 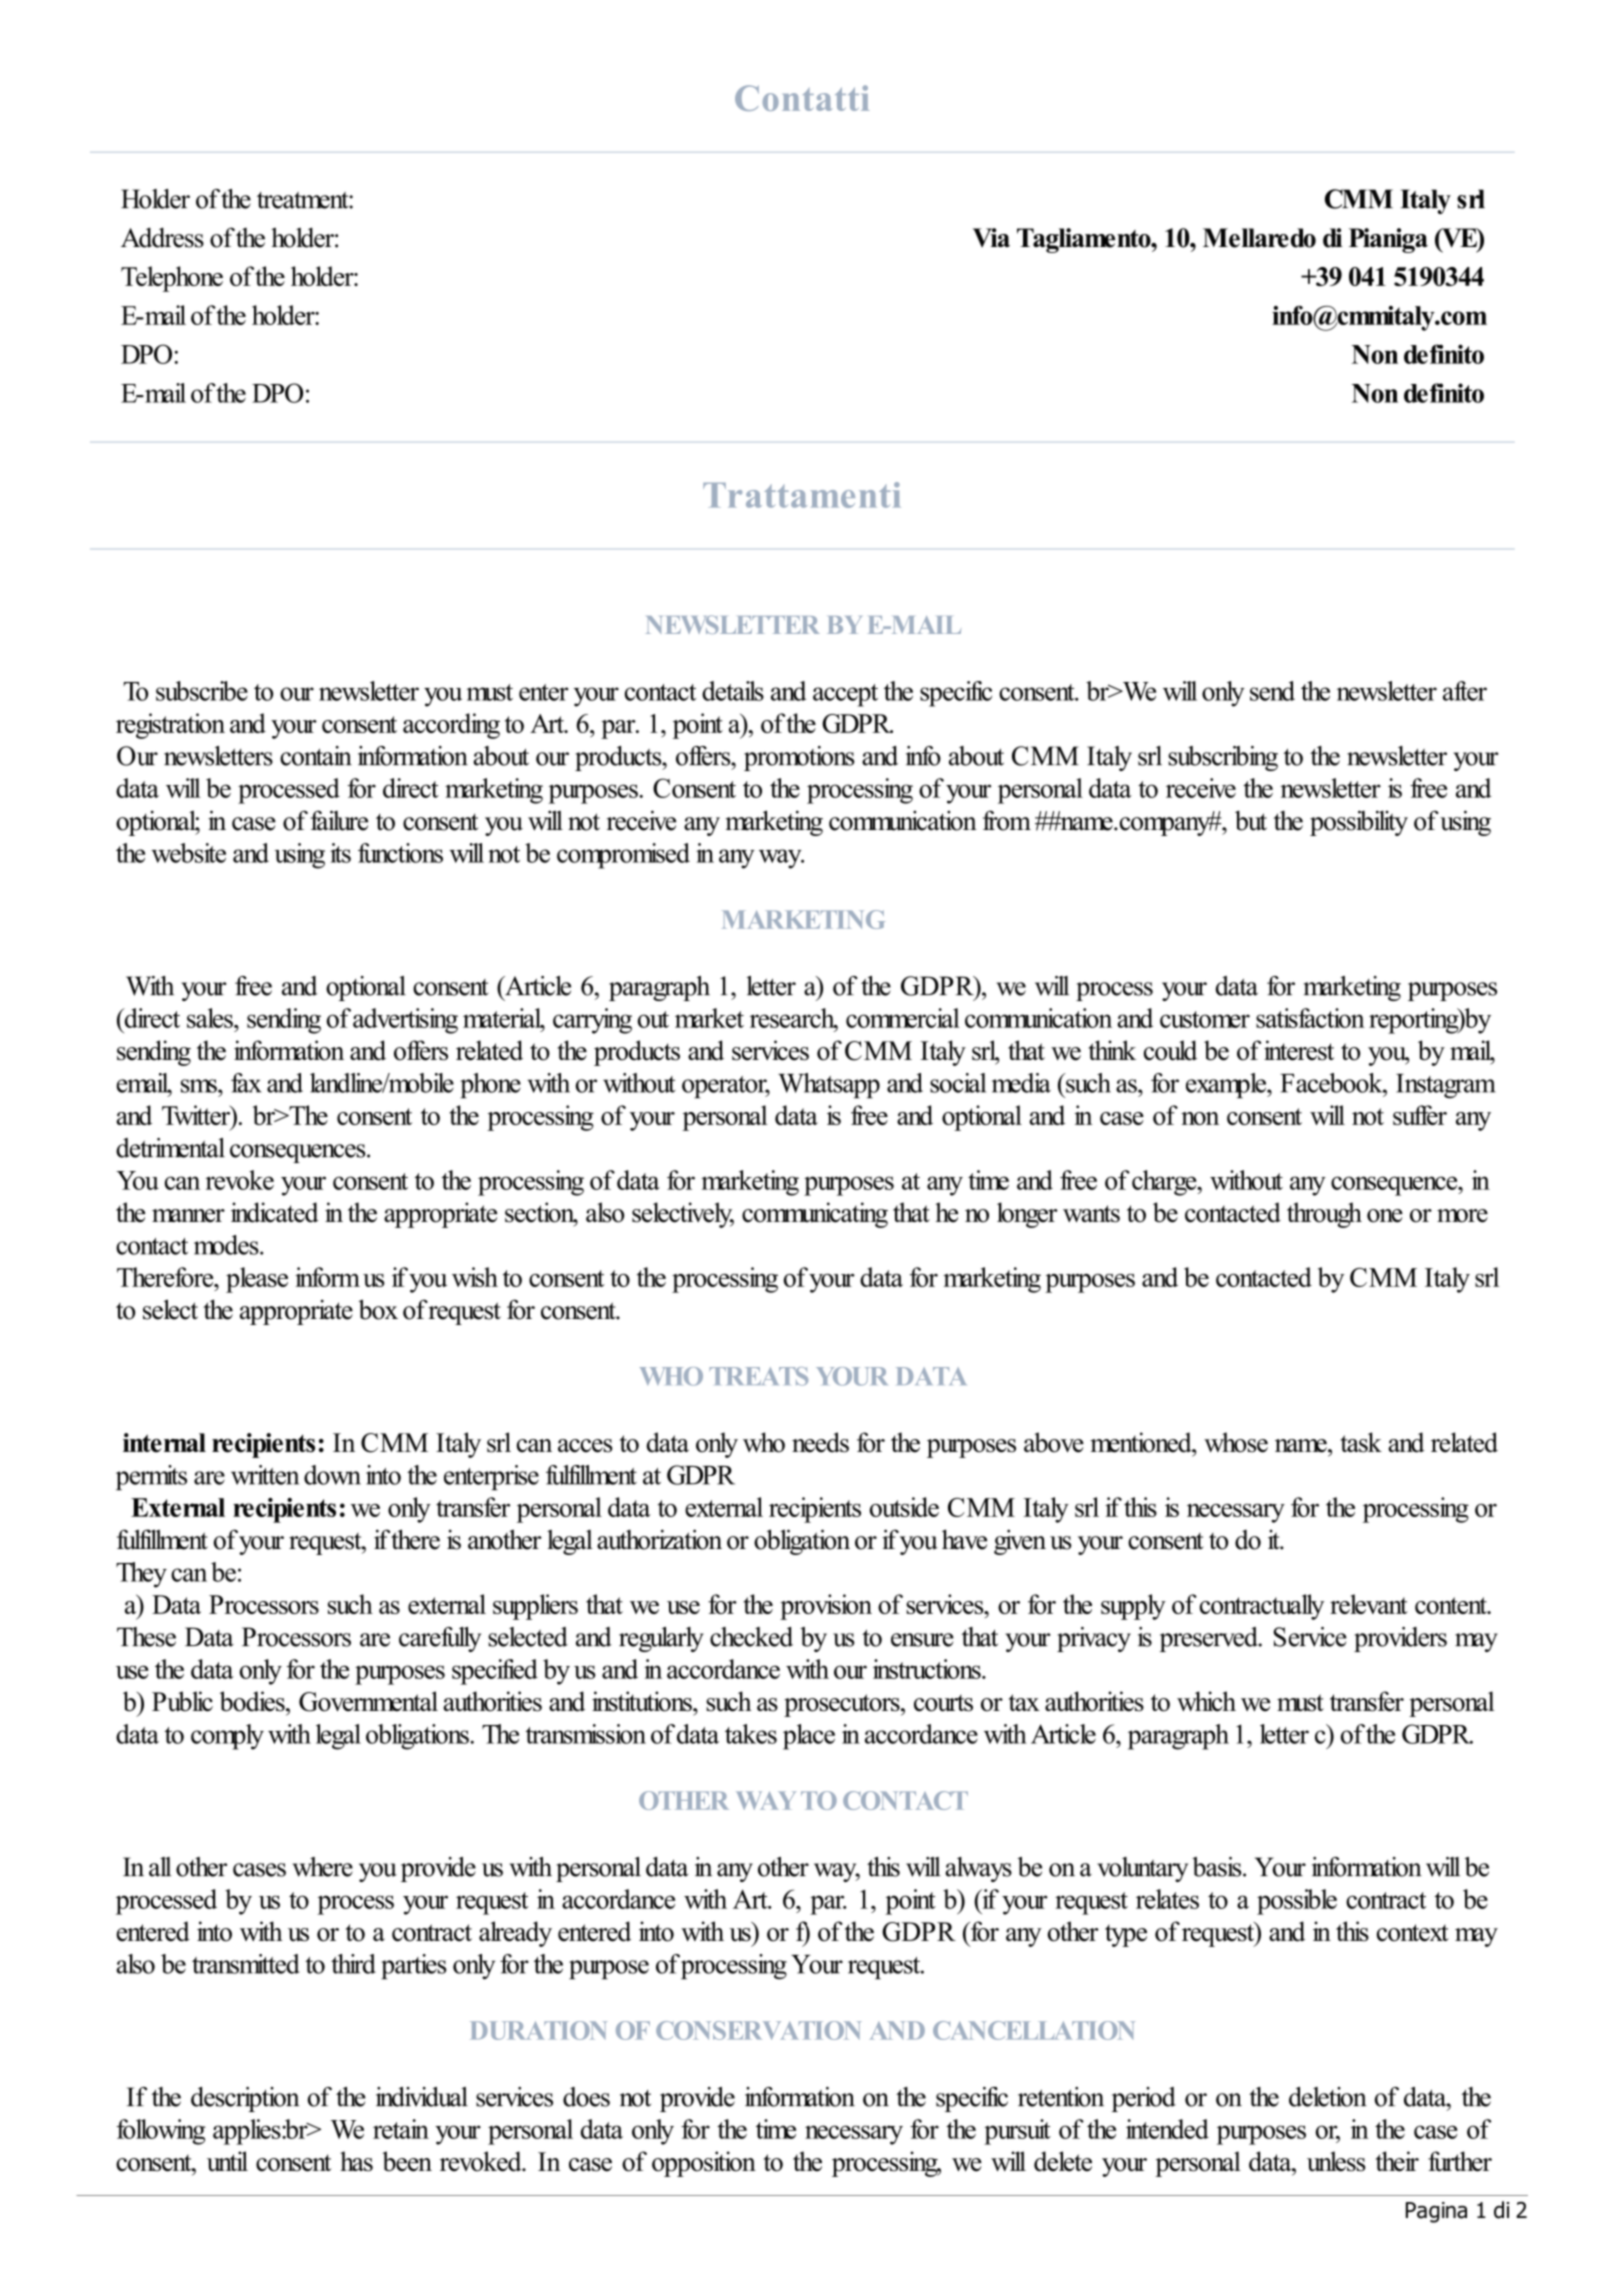 What do you see at coordinates (1251, 820) in the document?
I see `but` at bounding box center [1251, 820].
